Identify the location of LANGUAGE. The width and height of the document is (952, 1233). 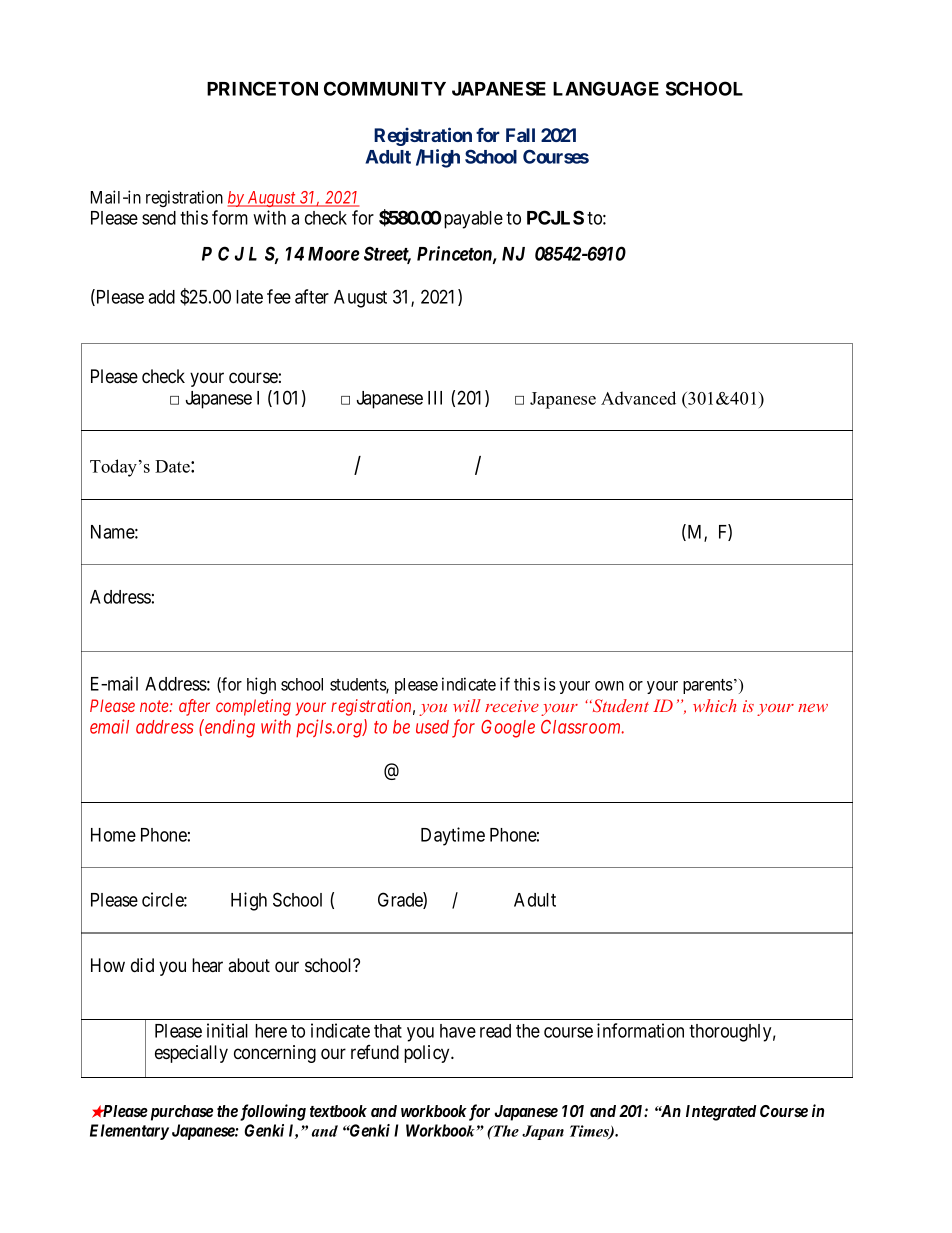
(606, 88).
